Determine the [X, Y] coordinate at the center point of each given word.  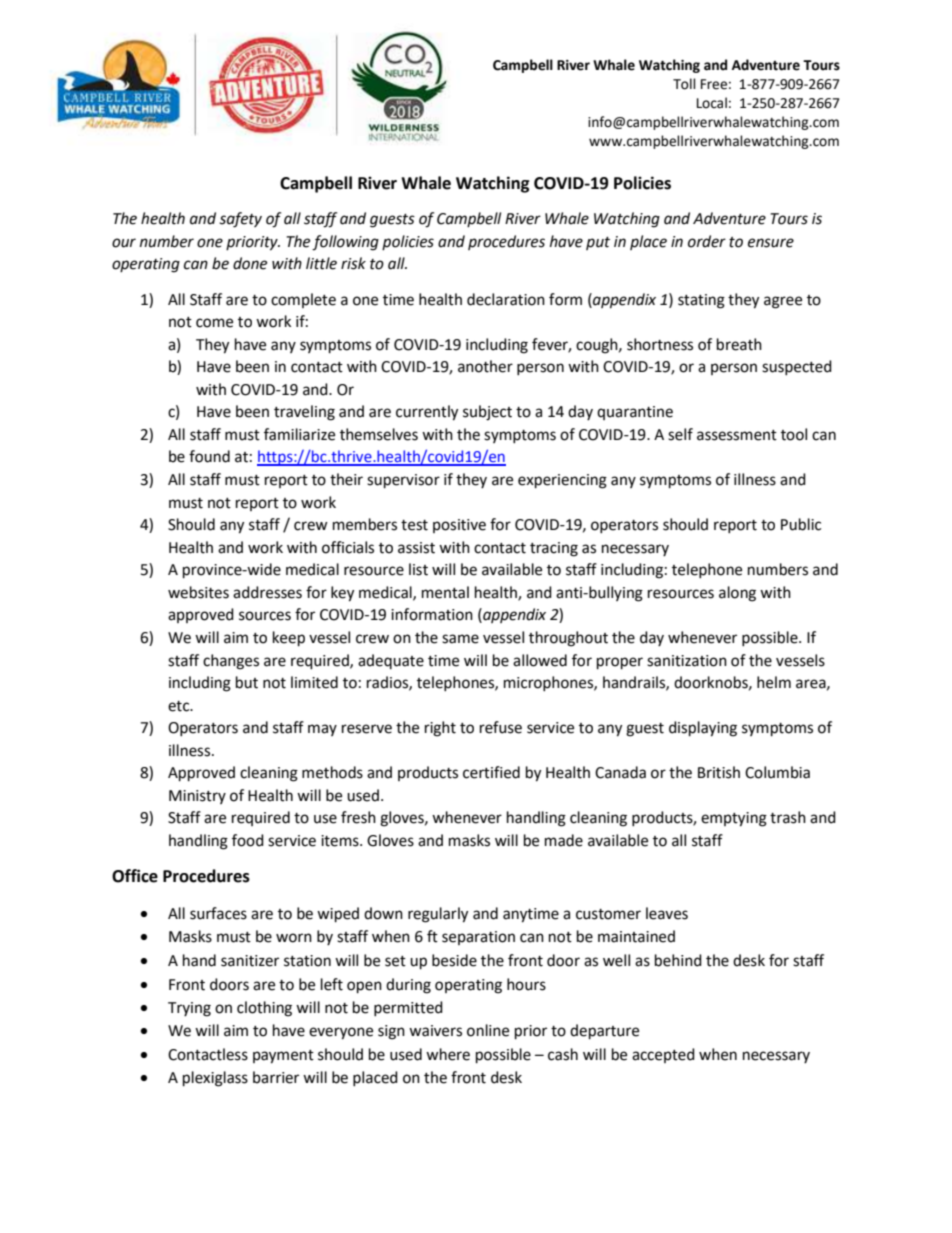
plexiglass [215, 1079]
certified [491, 772]
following [345, 243]
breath [739, 344]
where [448, 1054]
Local [712, 103]
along [737, 594]
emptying [734, 819]
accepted [663, 1055]
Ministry [197, 797]
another [485, 366]
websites [198, 592]
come [214, 323]
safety [240, 220]
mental [445, 592]
